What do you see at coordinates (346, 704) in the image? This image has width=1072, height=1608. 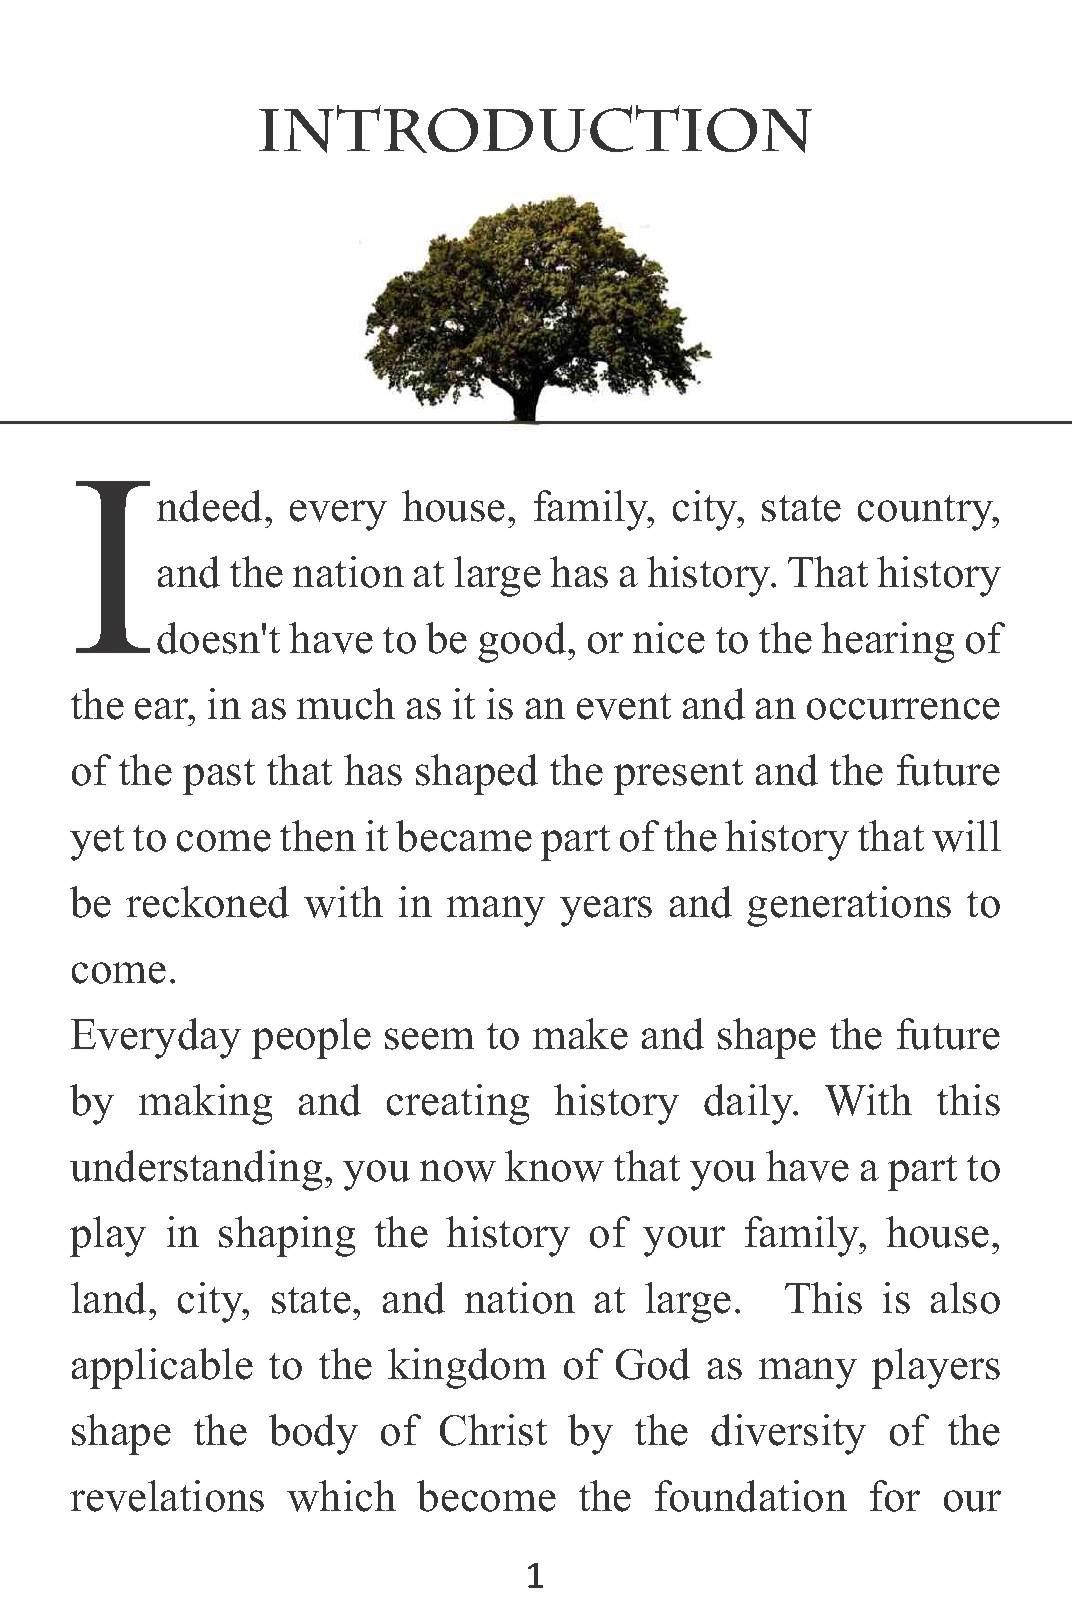 I see `much` at bounding box center [346, 704].
